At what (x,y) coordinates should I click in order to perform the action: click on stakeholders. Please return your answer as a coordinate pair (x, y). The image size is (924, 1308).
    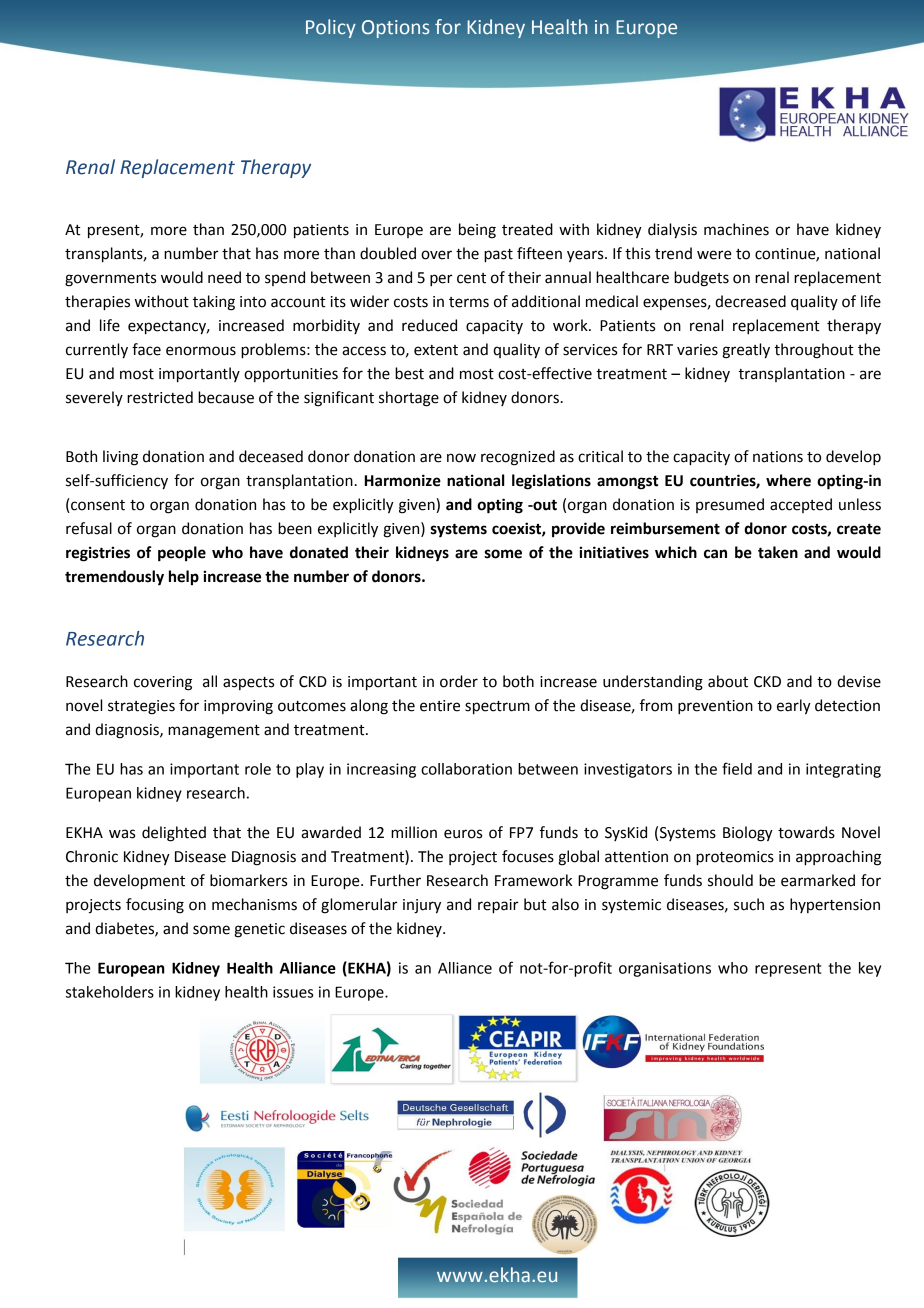
    Looking at the image, I should click on (110, 992).
